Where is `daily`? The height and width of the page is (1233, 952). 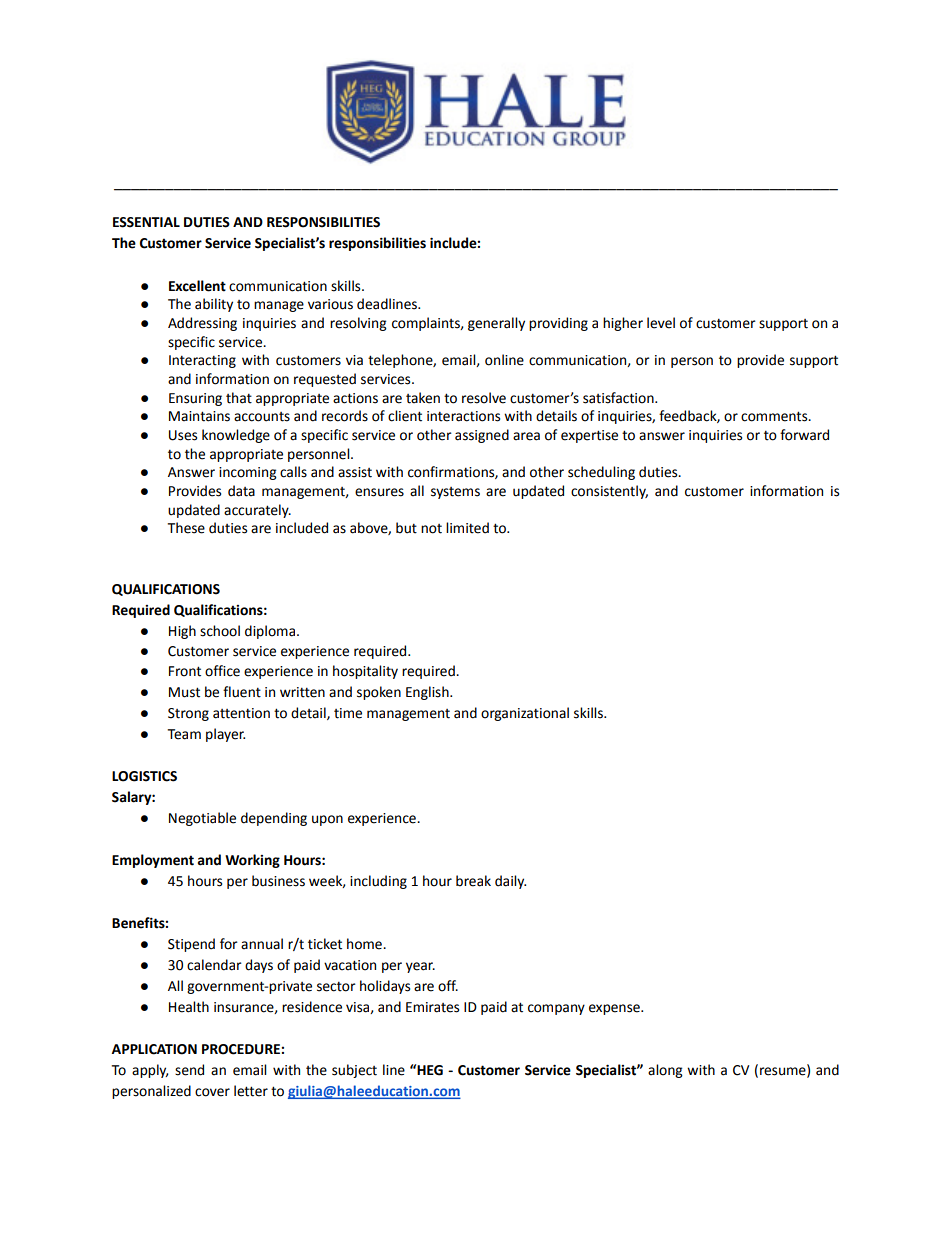
daily is located at coordinates (510, 882).
